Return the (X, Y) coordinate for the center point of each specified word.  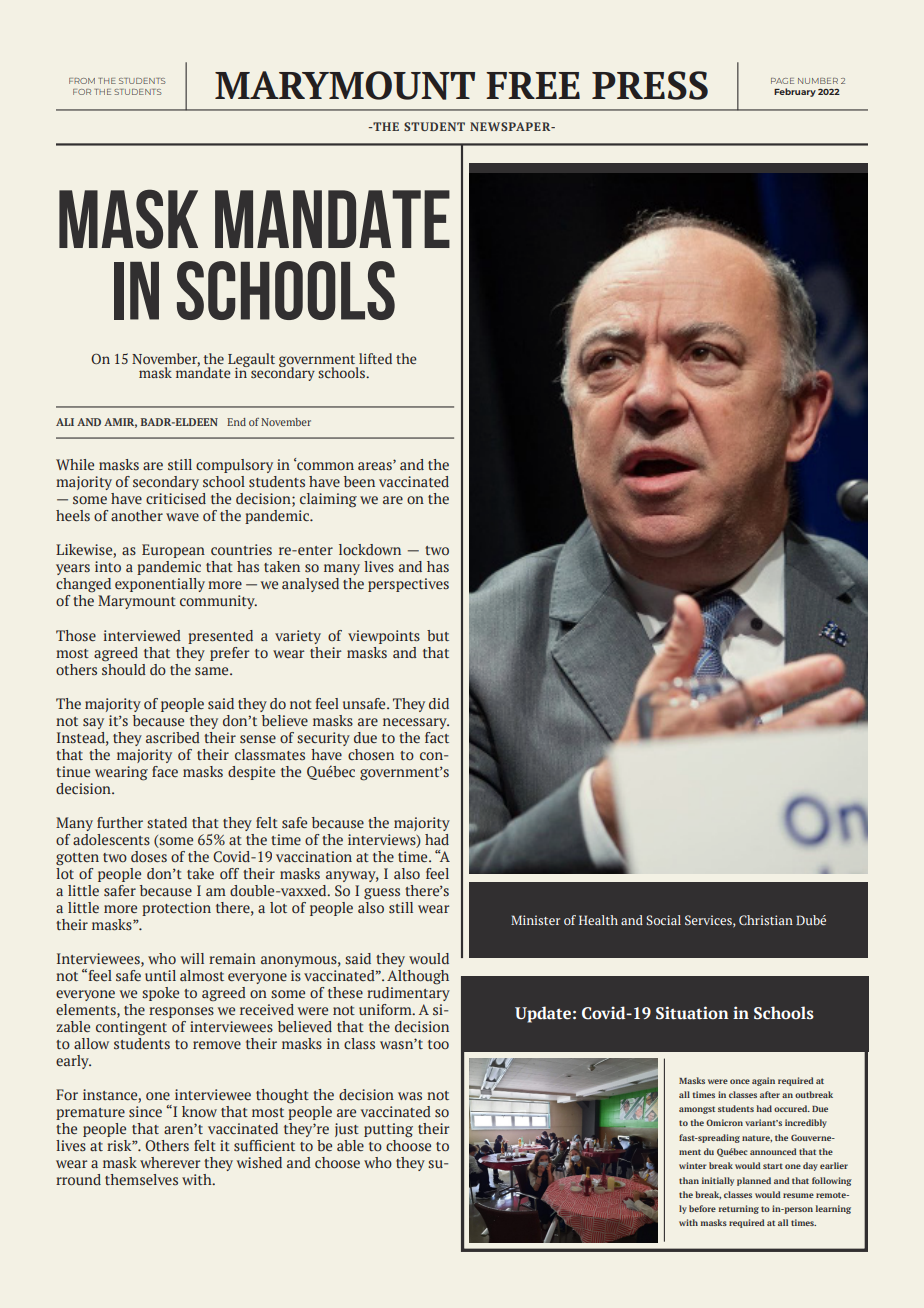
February (795, 92)
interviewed (142, 635)
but (438, 635)
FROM (82, 81)
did (439, 703)
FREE (533, 85)
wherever (170, 1162)
